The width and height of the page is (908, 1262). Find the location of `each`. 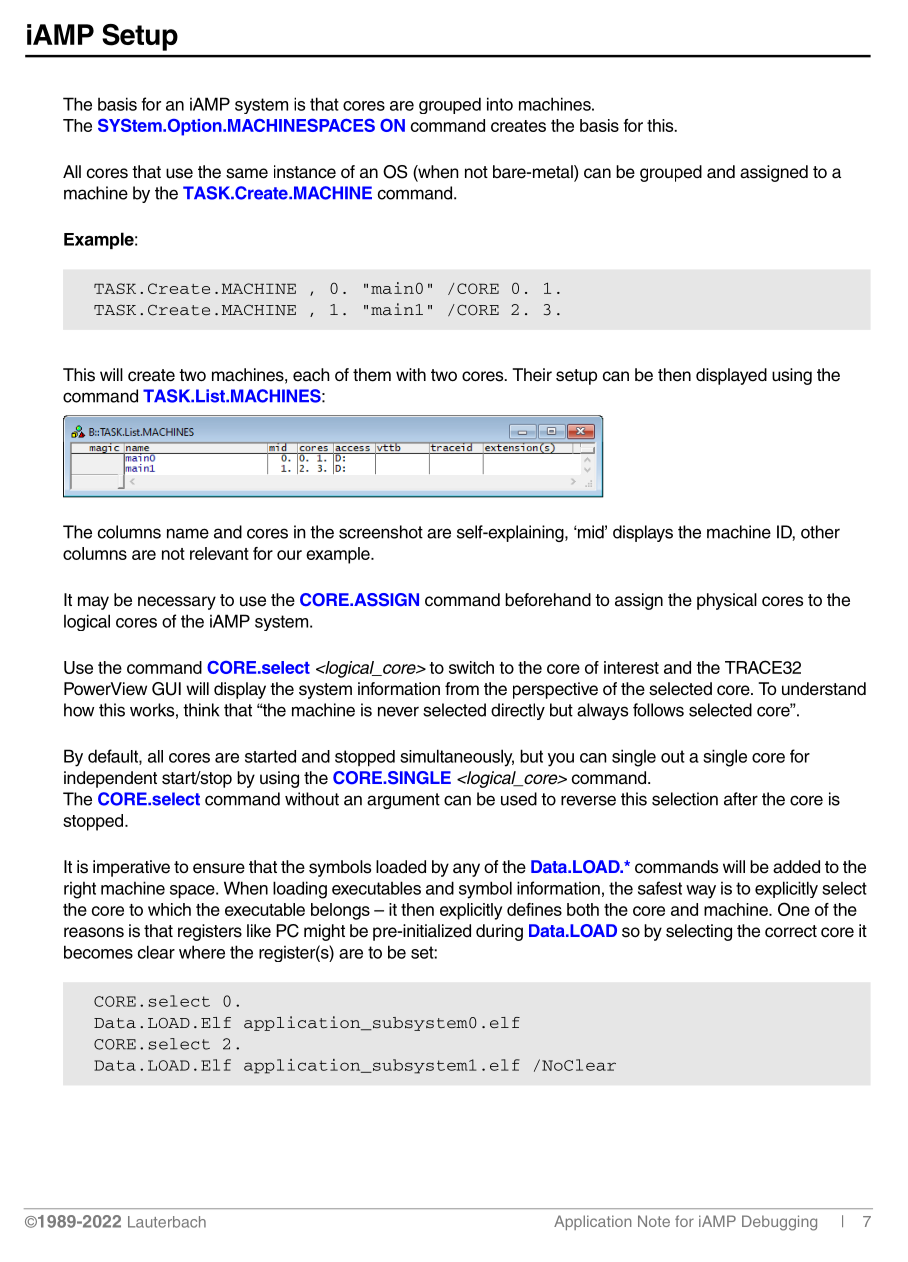

each is located at coordinates (311, 375).
